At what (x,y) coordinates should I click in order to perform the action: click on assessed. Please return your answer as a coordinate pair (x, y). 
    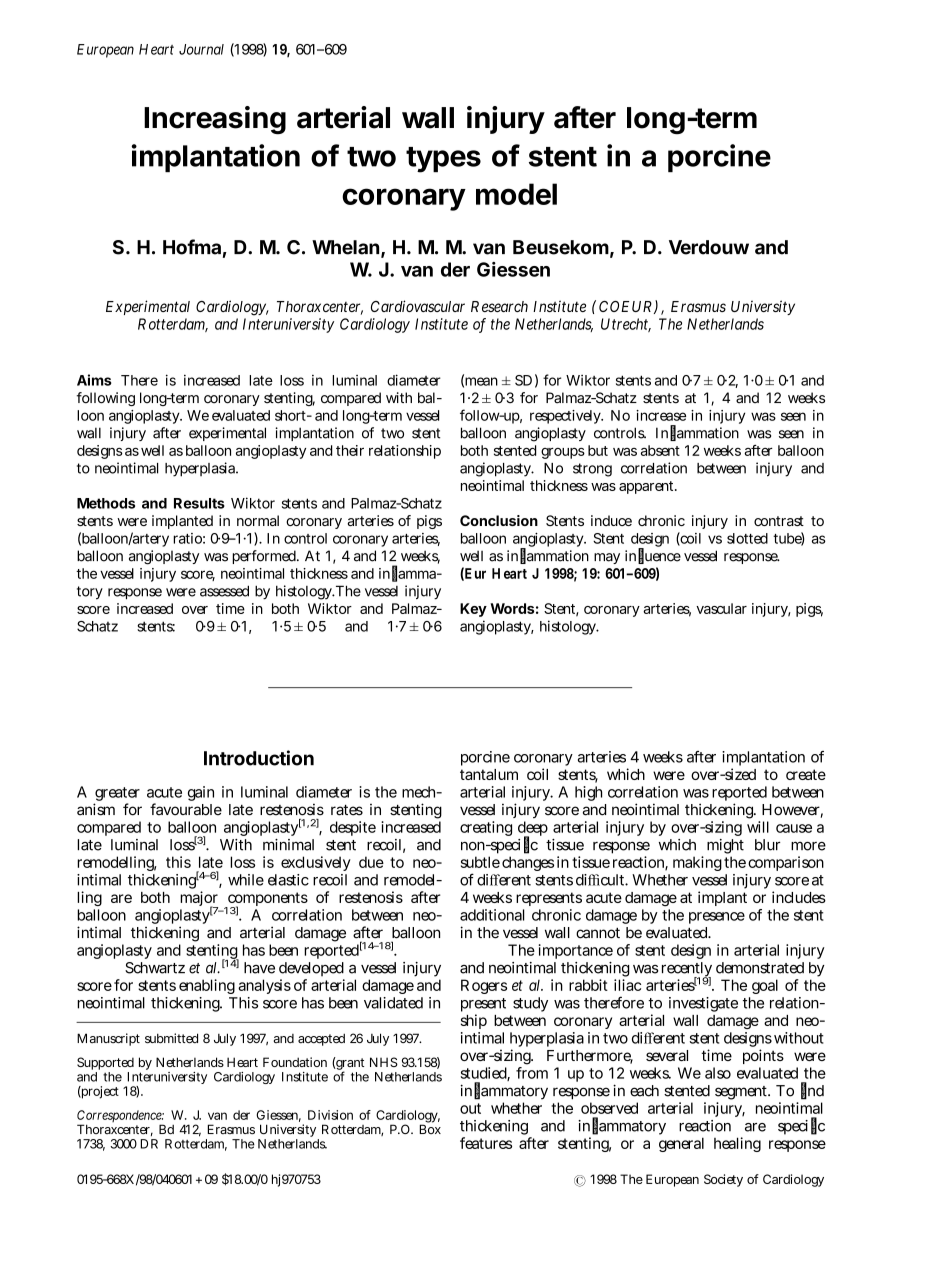
    Looking at the image, I should click on (224, 591).
